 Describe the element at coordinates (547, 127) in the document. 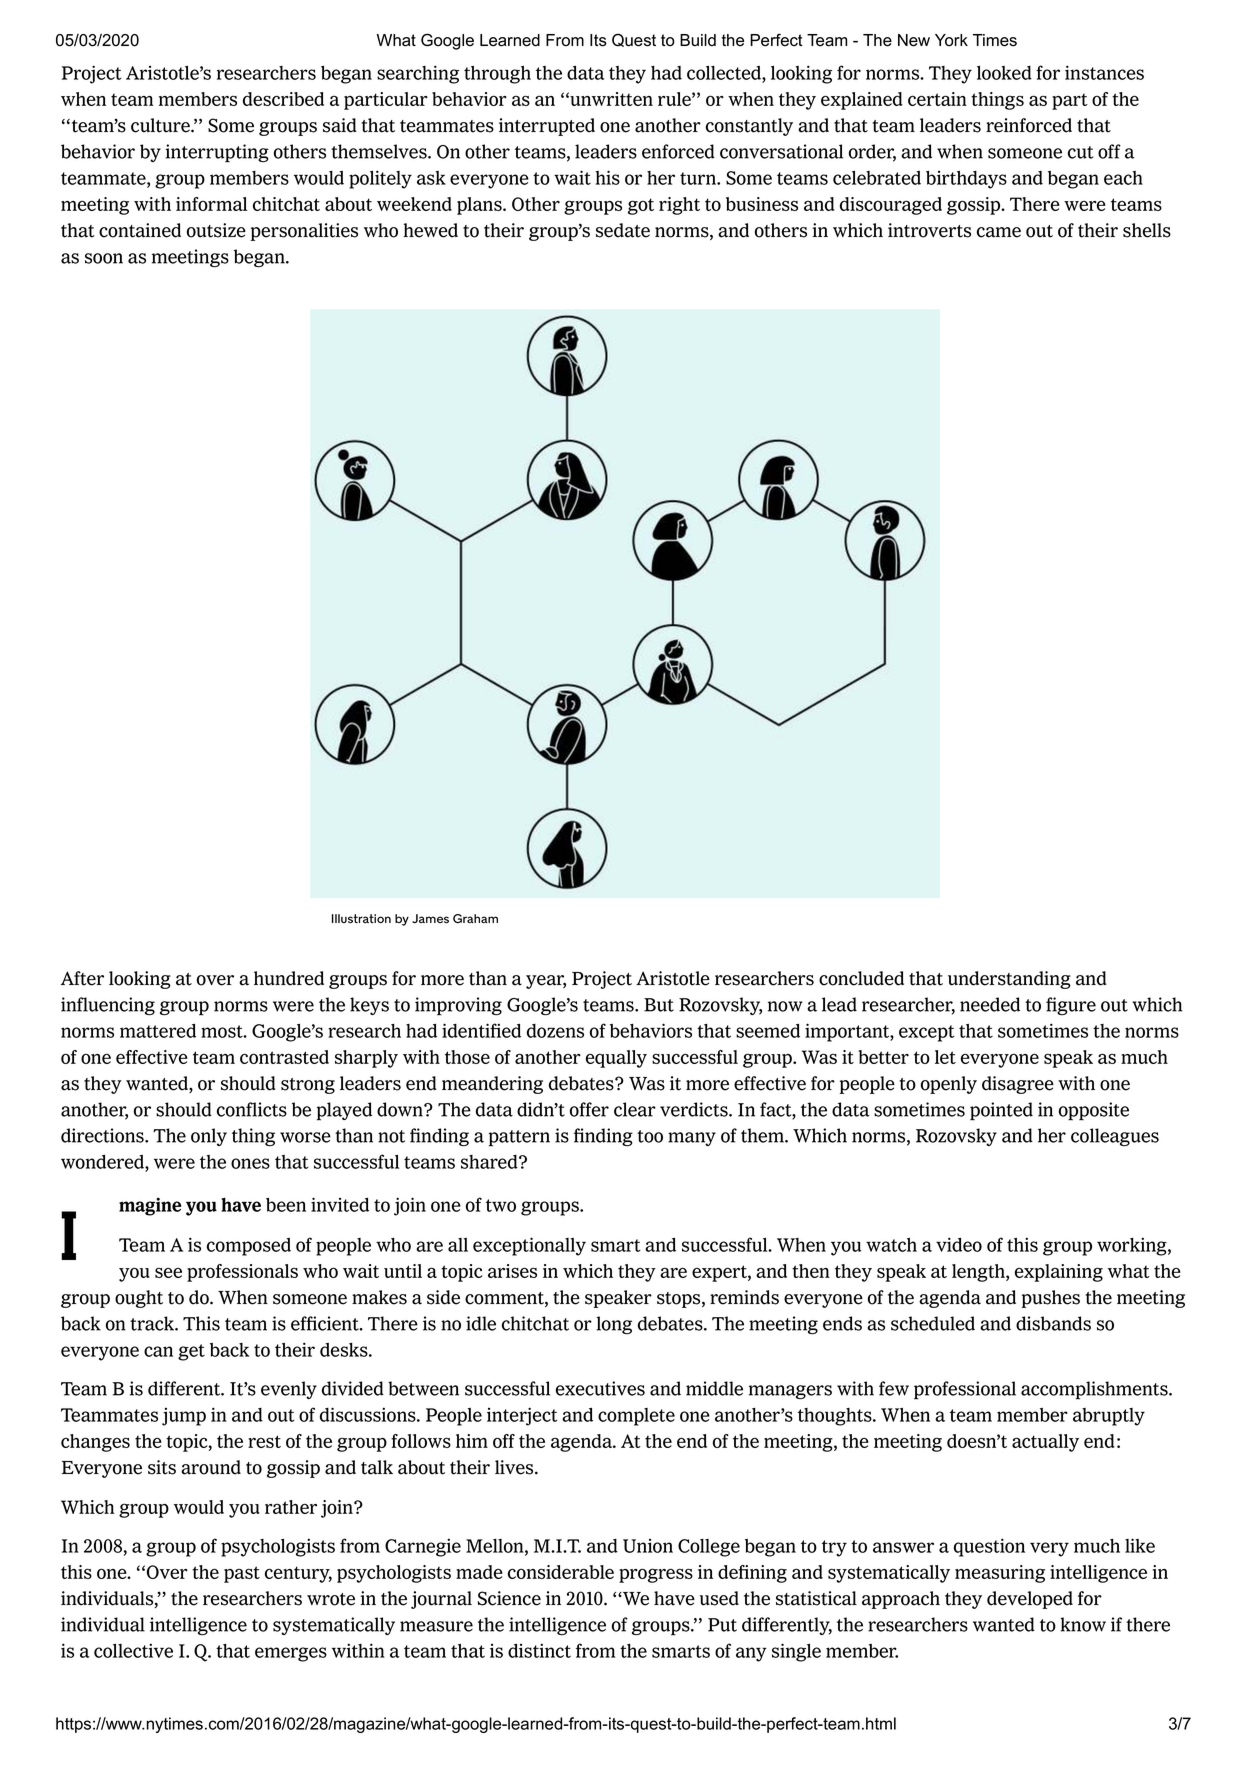

I see `interrupted` at that location.
